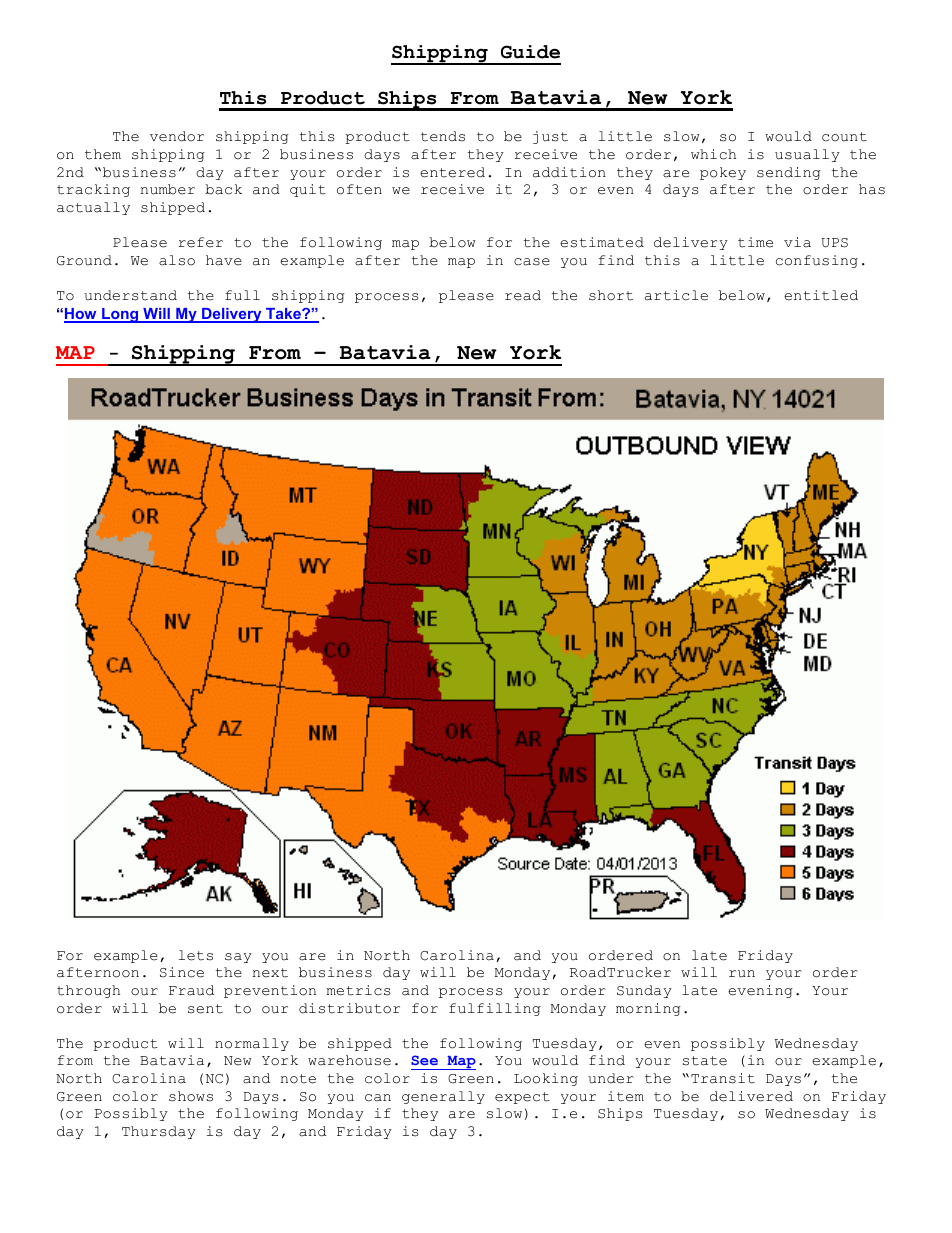 Image resolution: width=952 pixels, height=1233 pixels. I want to click on shows, so click(191, 1096).
